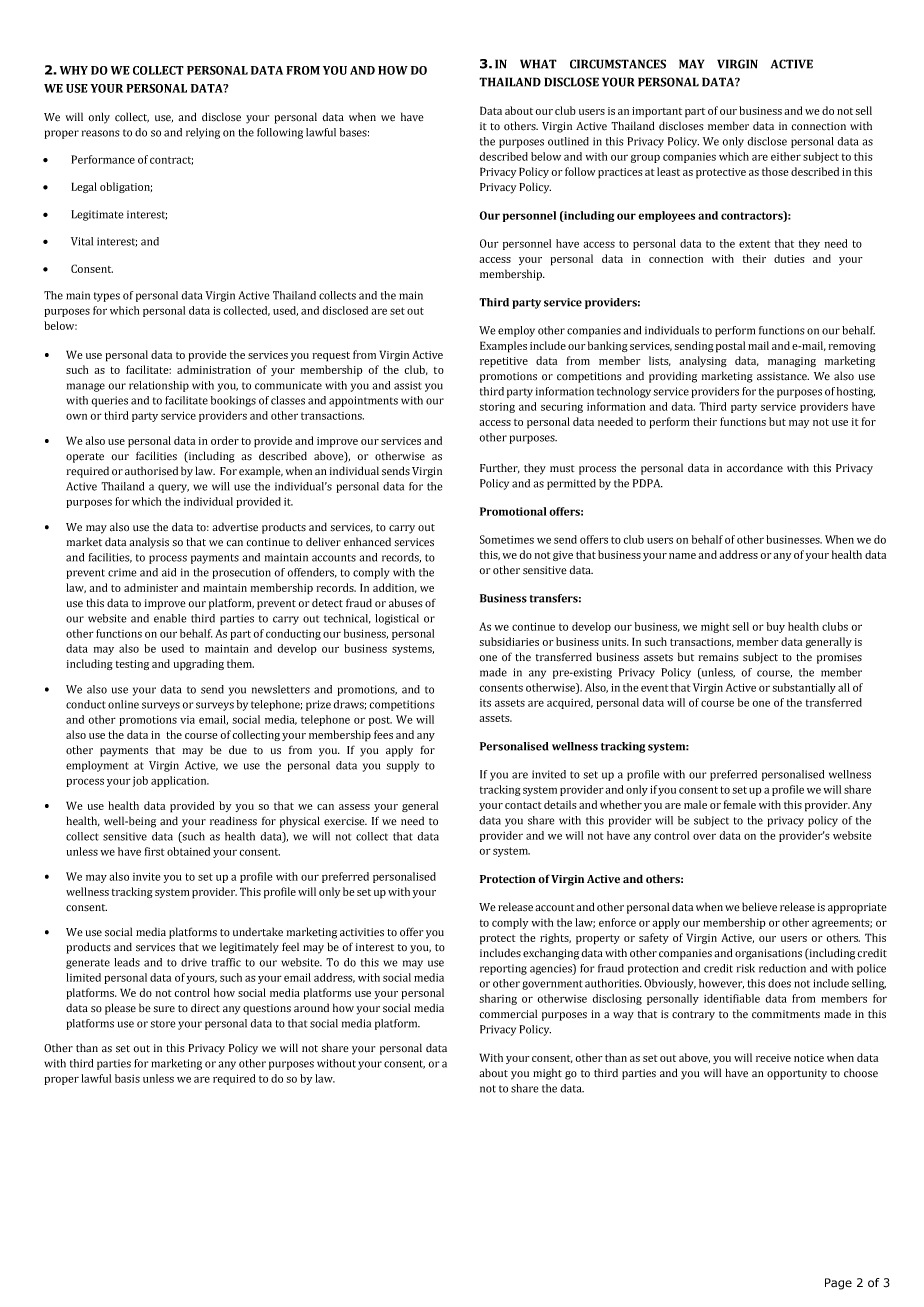 The height and width of the document is (1307, 924). What do you see at coordinates (199, 665) in the document?
I see `upgrading` at bounding box center [199, 665].
